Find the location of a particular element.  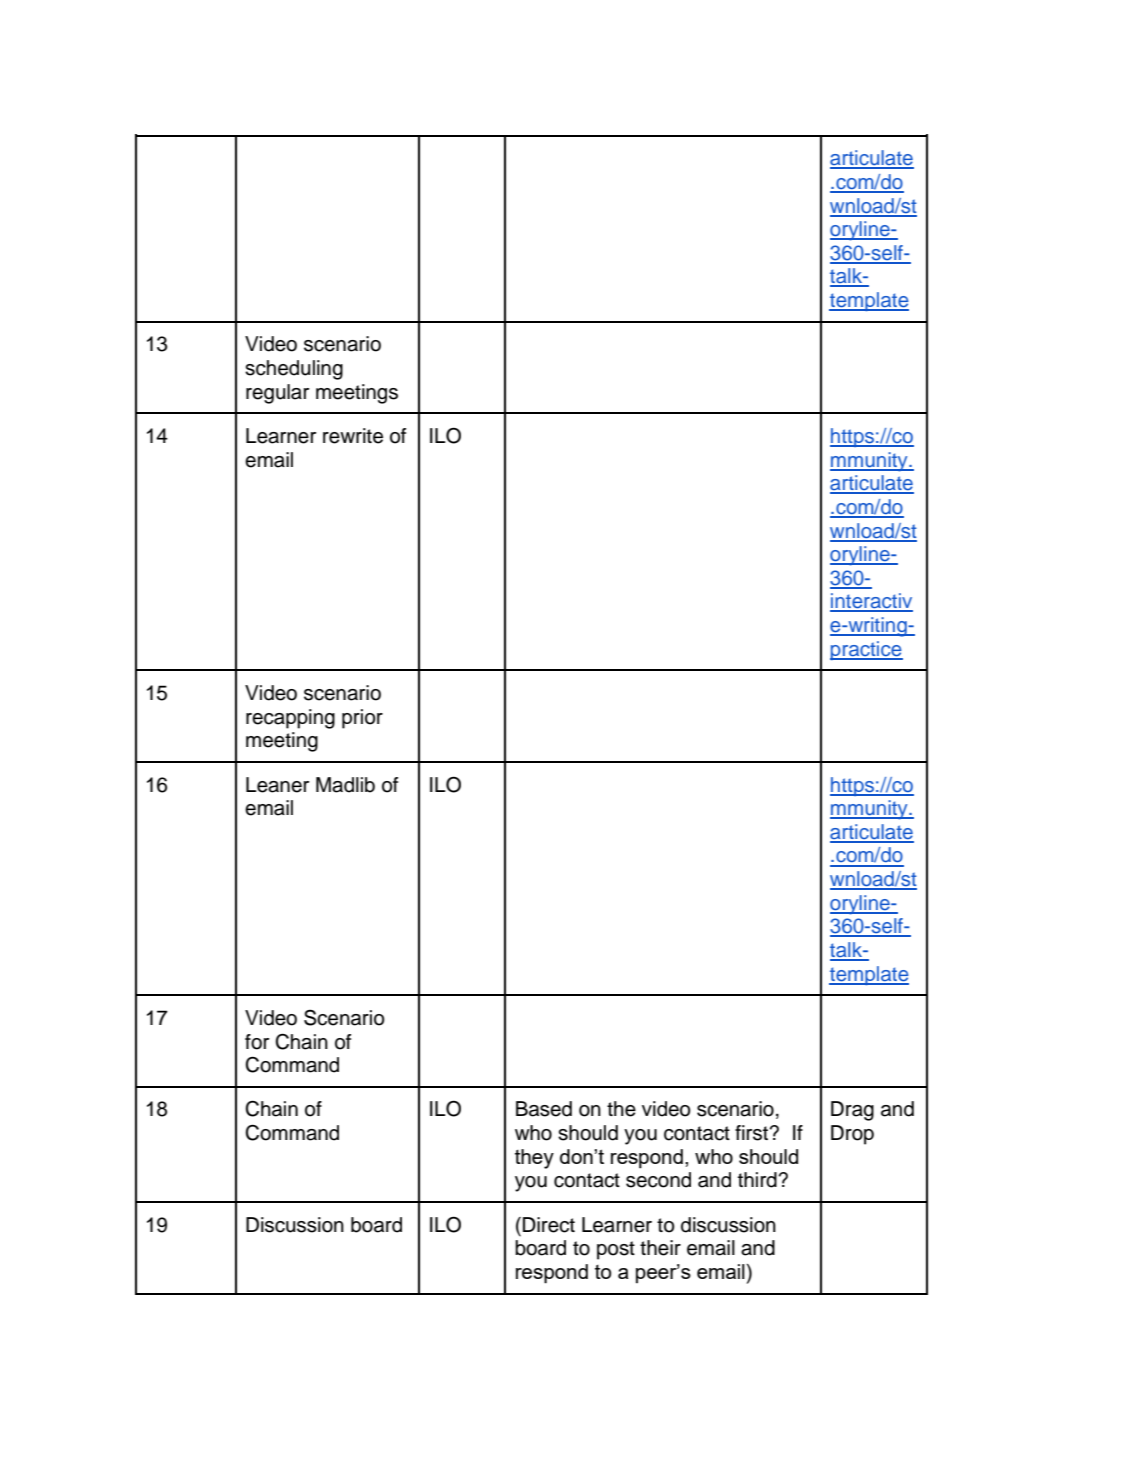

regular is located at coordinates (277, 394).
